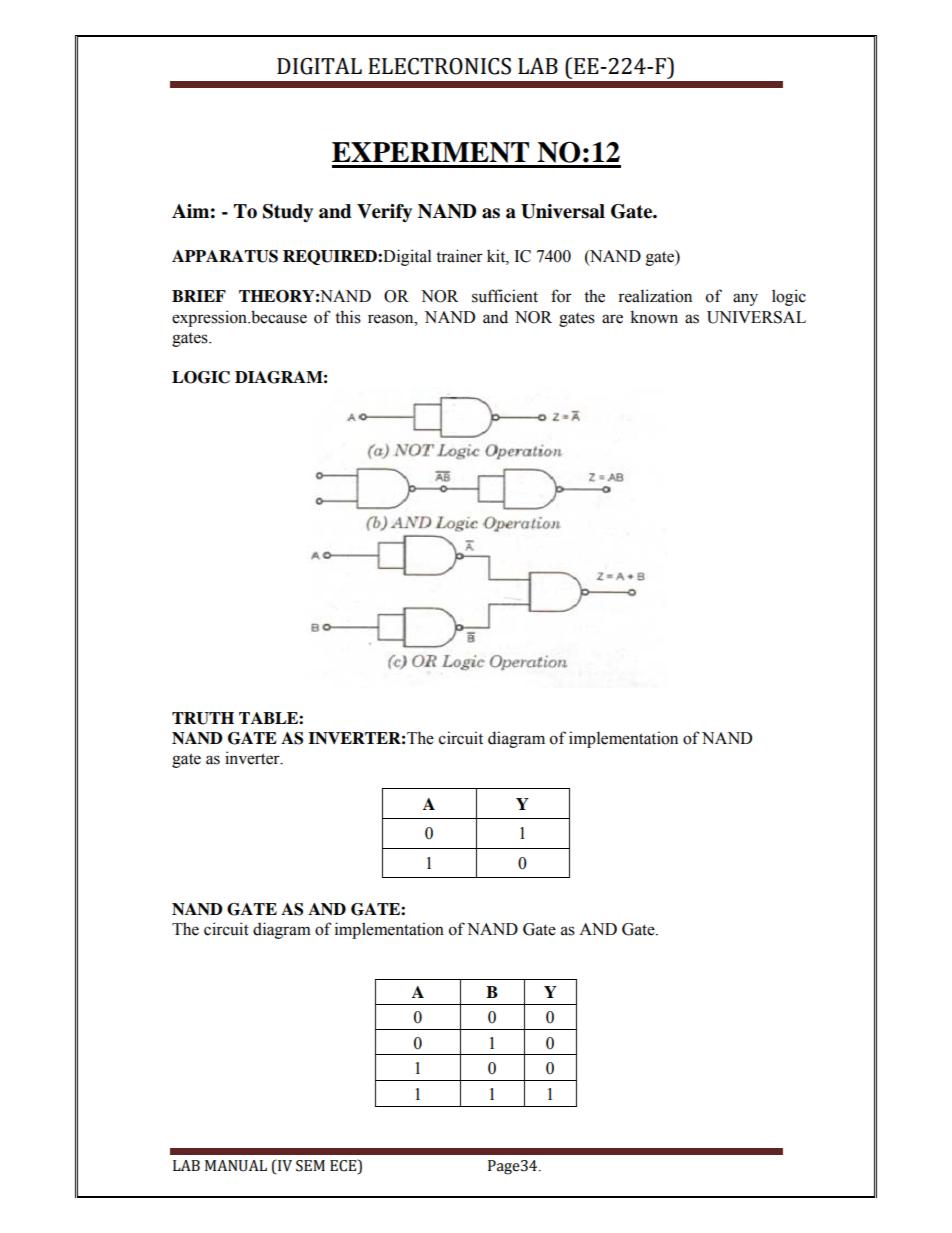  What do you see at coordinates (655, 296) in the screenshot?
I see `realization` at bounding box center [655, 296].
